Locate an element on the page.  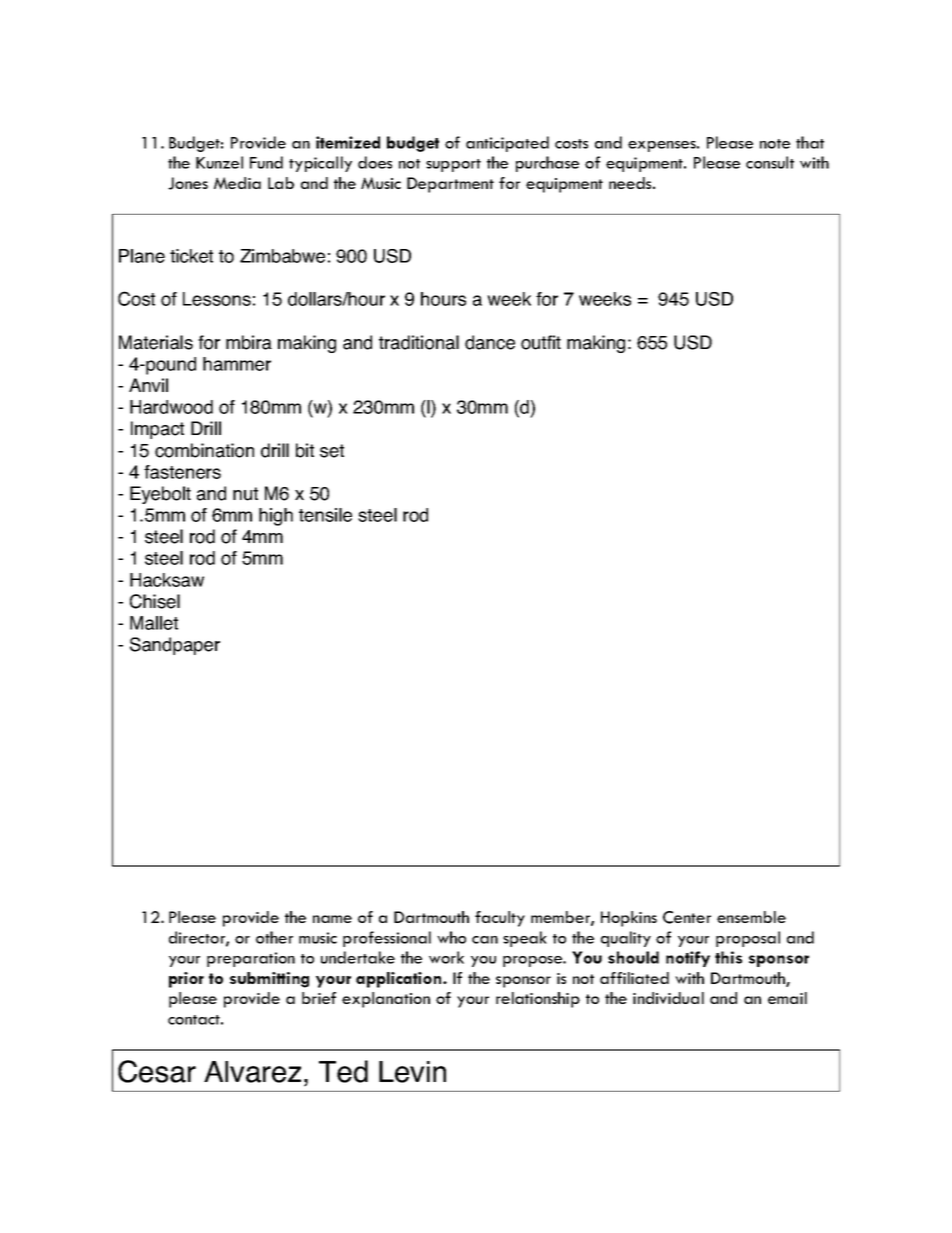
ensemble is located at coordinates (751, 917).
